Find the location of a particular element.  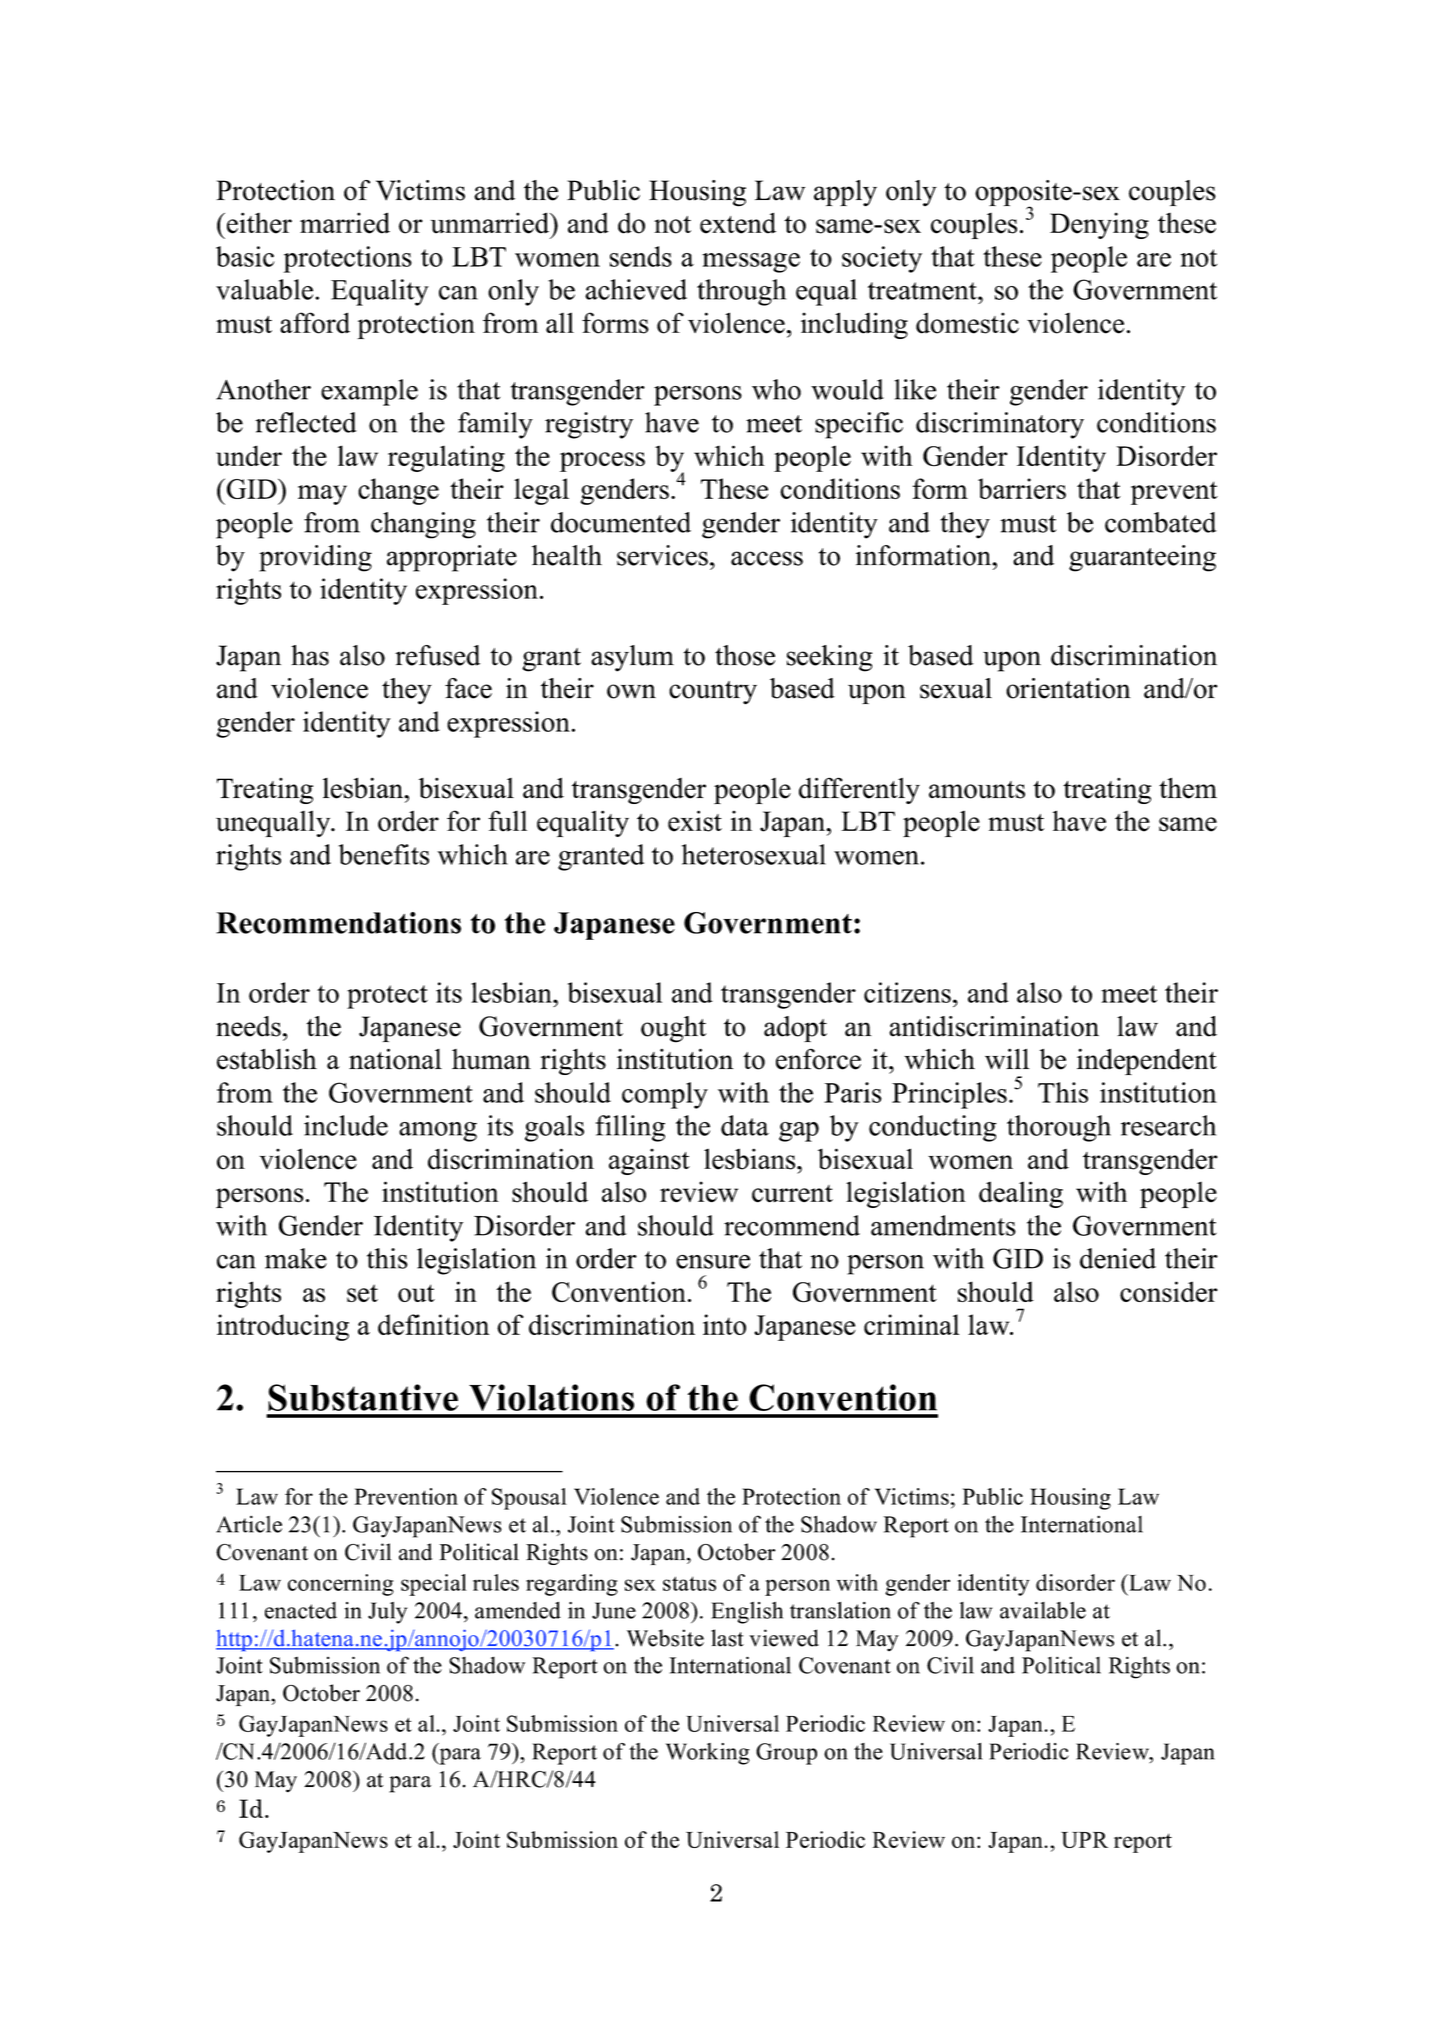

data is located at coordinates (745, 1125).
